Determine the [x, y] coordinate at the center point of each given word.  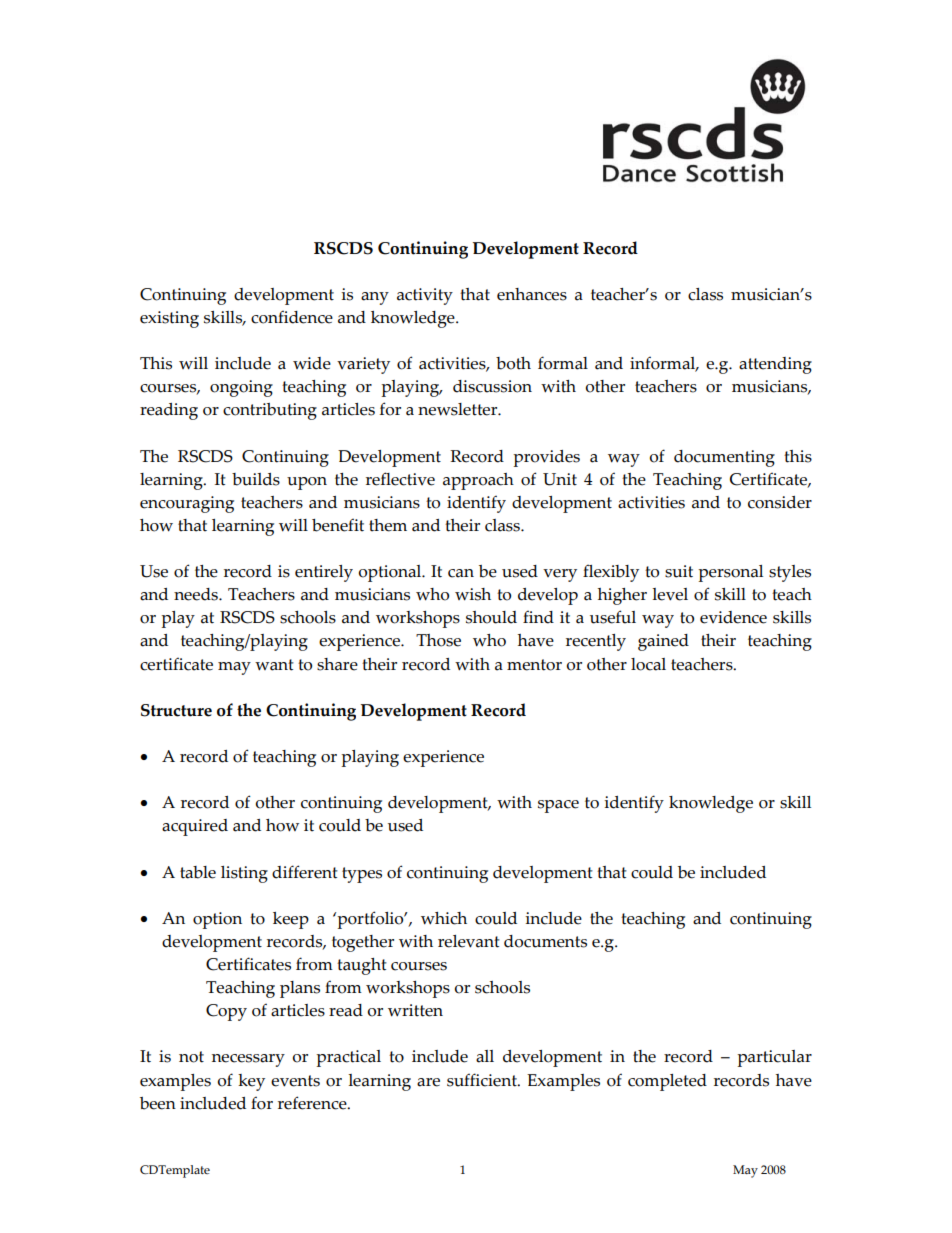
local [648, 664]
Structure [176, 710]
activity [425, 296]
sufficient [483, 1080]
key [251, 1082]
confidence [292, 317]
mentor [534, 665]
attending [775, 365]
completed [667, 1082]
